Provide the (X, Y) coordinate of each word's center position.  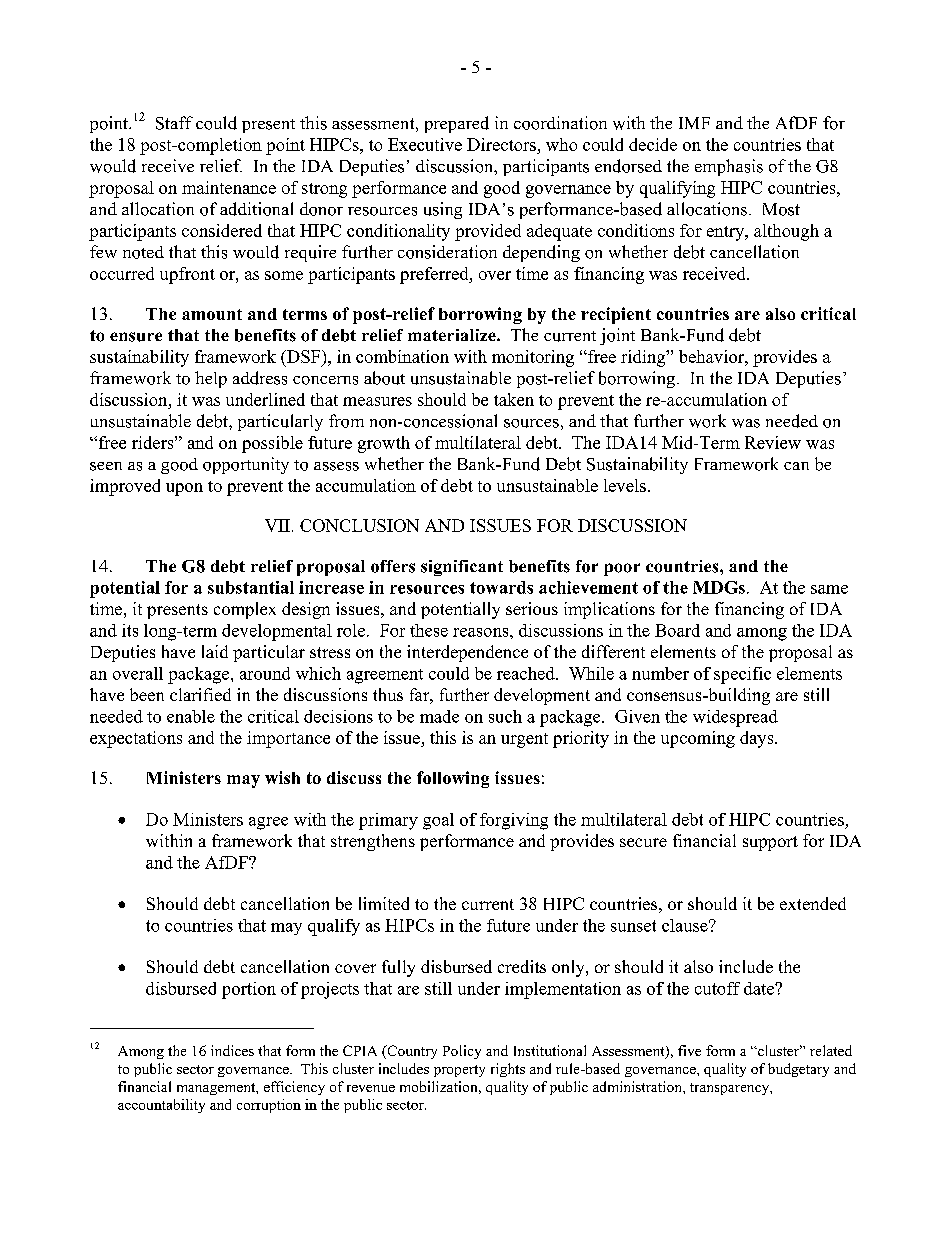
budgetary (798, 1070)
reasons (482, 632)
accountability (161, 1106)
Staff (174, 123)
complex (245, 610)
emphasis (729, 167)
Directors (501, 144)
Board (677, 630)
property (459, 1071)
